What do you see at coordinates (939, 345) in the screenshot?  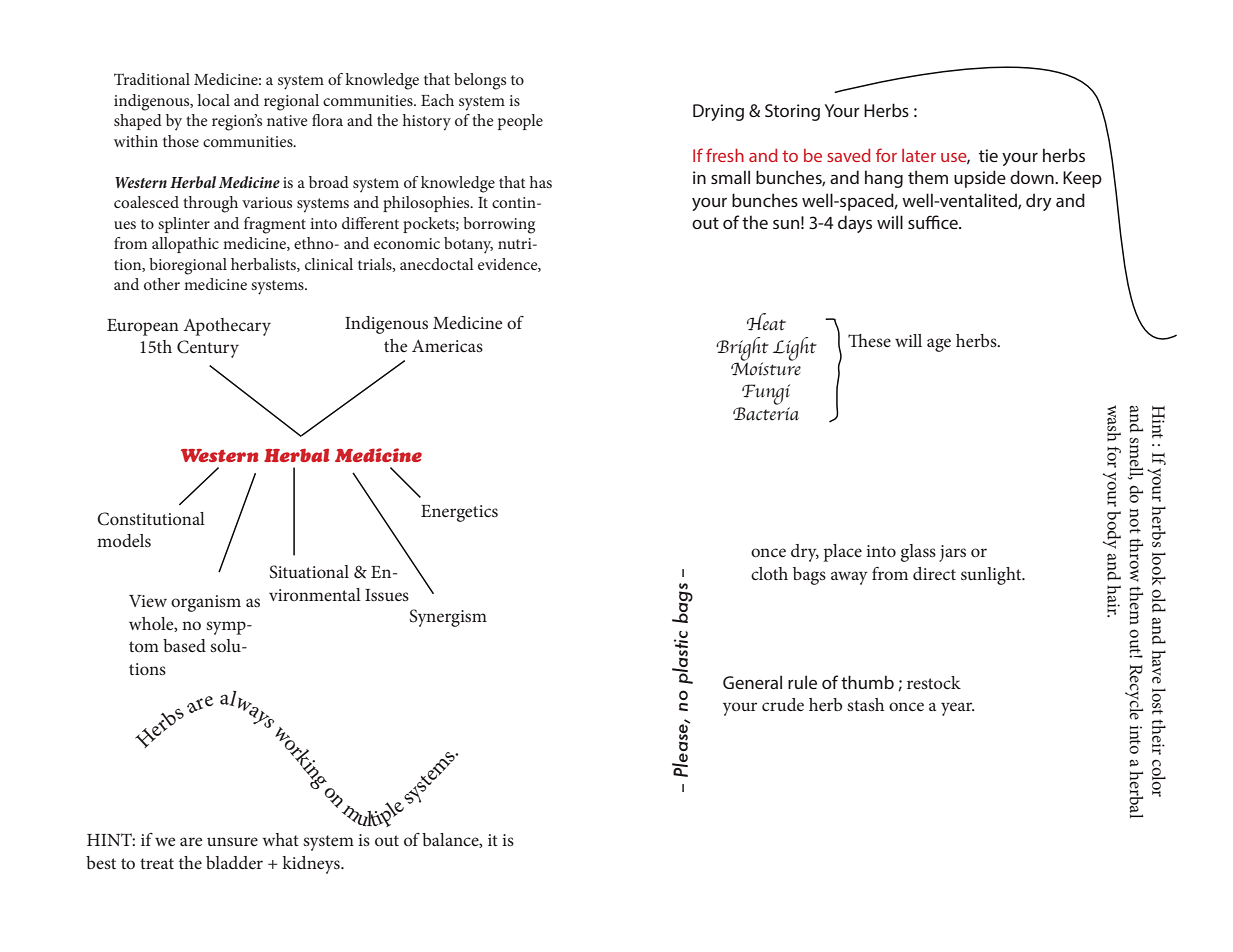 I see `age` at bounding box center [939, 345].
